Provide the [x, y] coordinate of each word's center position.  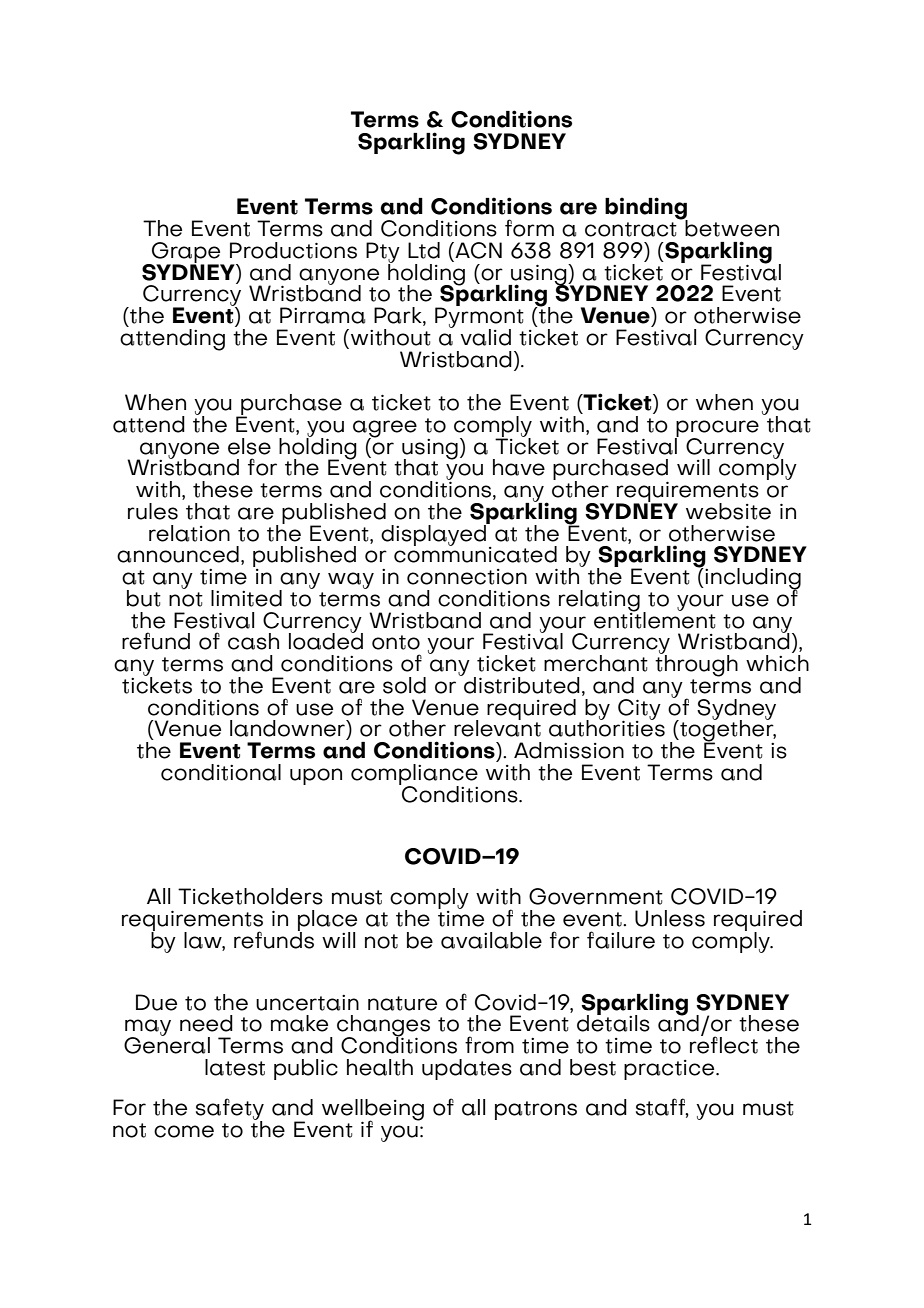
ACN [477, 250]
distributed [521, 684]
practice [670, 1070]
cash [253, 641]
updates [467, 1069]
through [696, 665]
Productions [293, 250]
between [731, 227]
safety [230, 1110]
